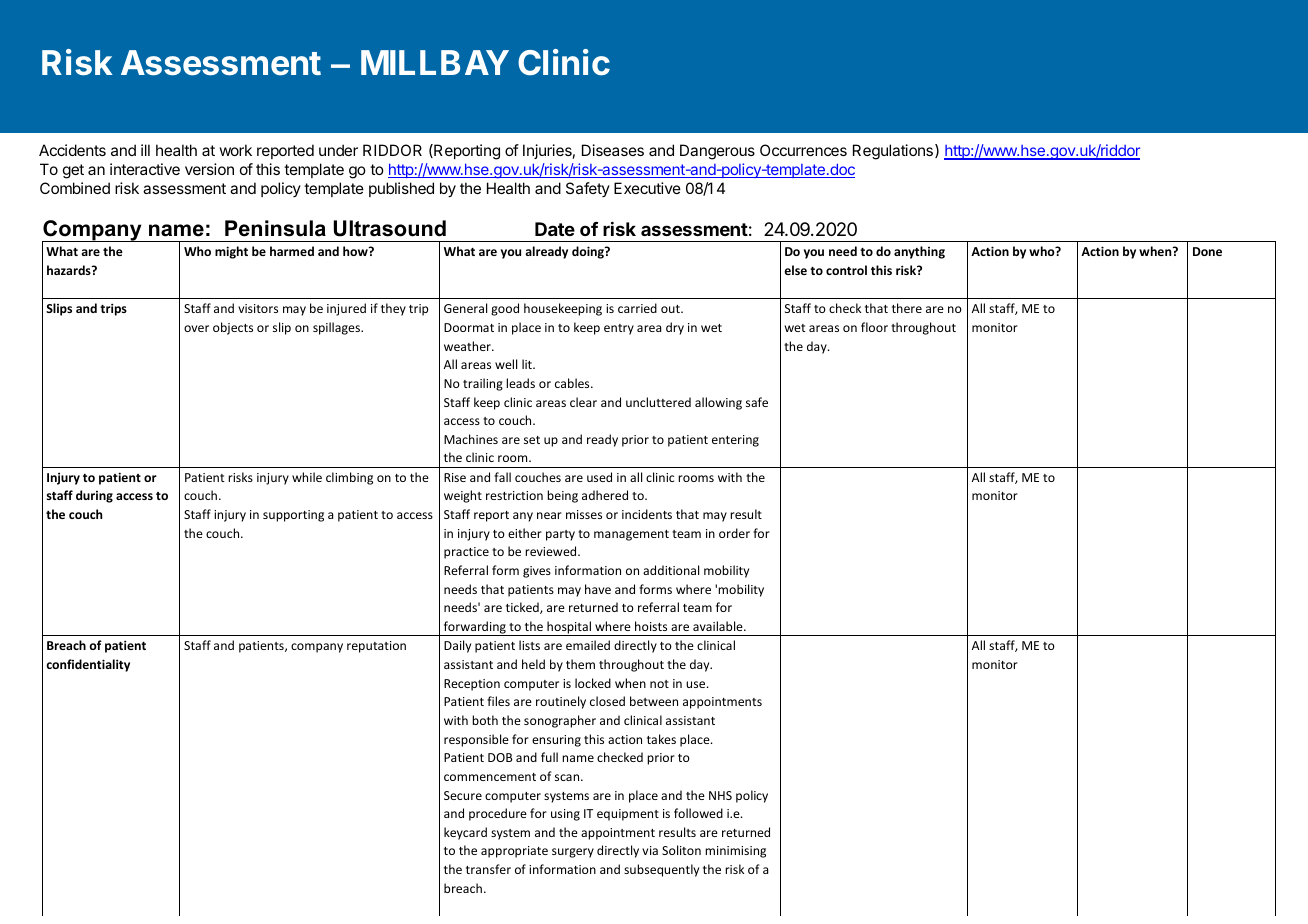 Image resolution: width=1308 pixels, height=924 pixels. Describe the element at coordinates (465, 833) in the screenshot. I see `keycard` at that location.
